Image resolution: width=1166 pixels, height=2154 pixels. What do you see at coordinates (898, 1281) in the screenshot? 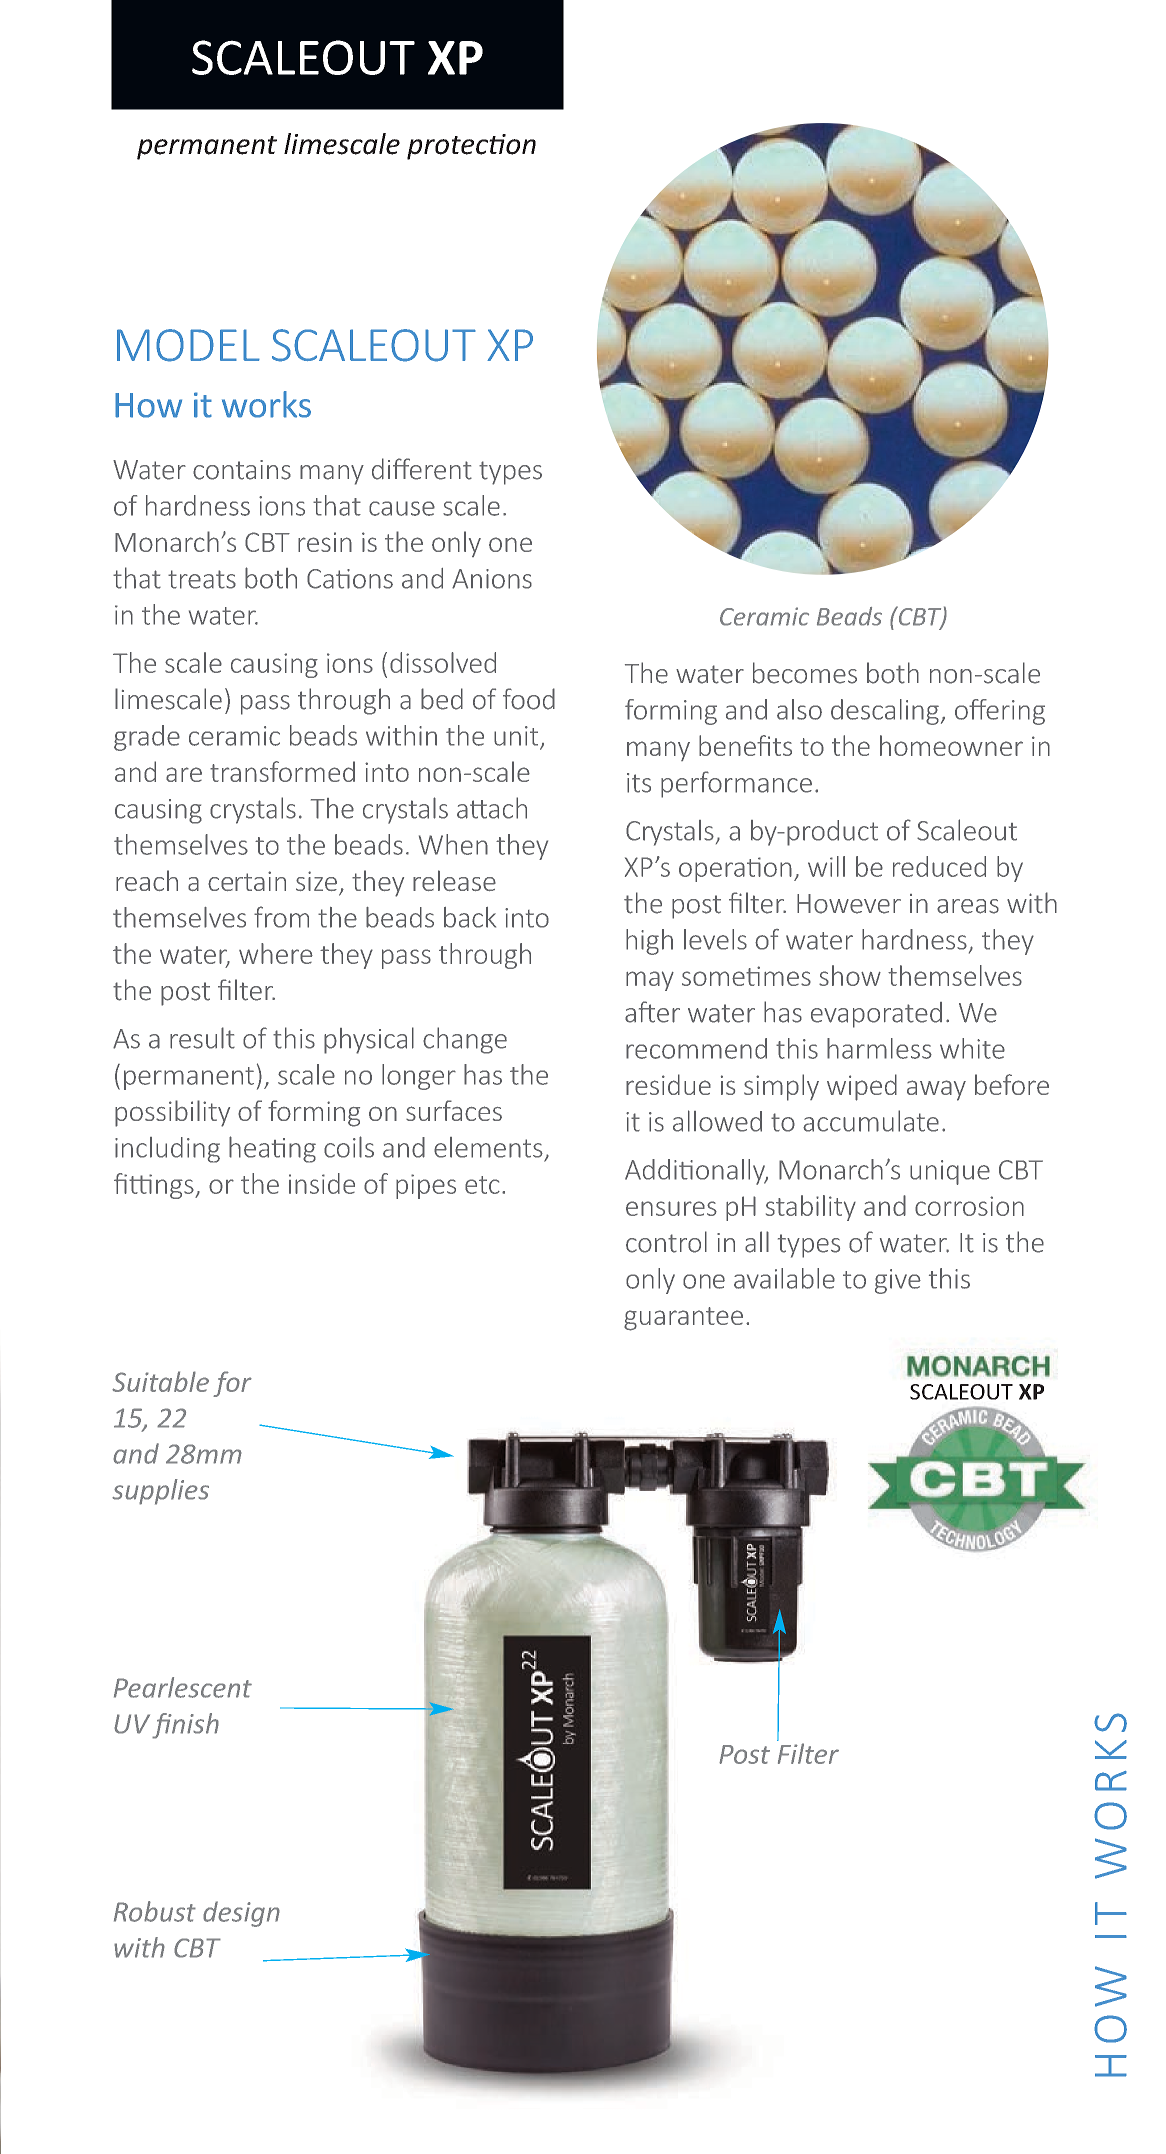
I see `give` at bounding box center [898, 1281].
